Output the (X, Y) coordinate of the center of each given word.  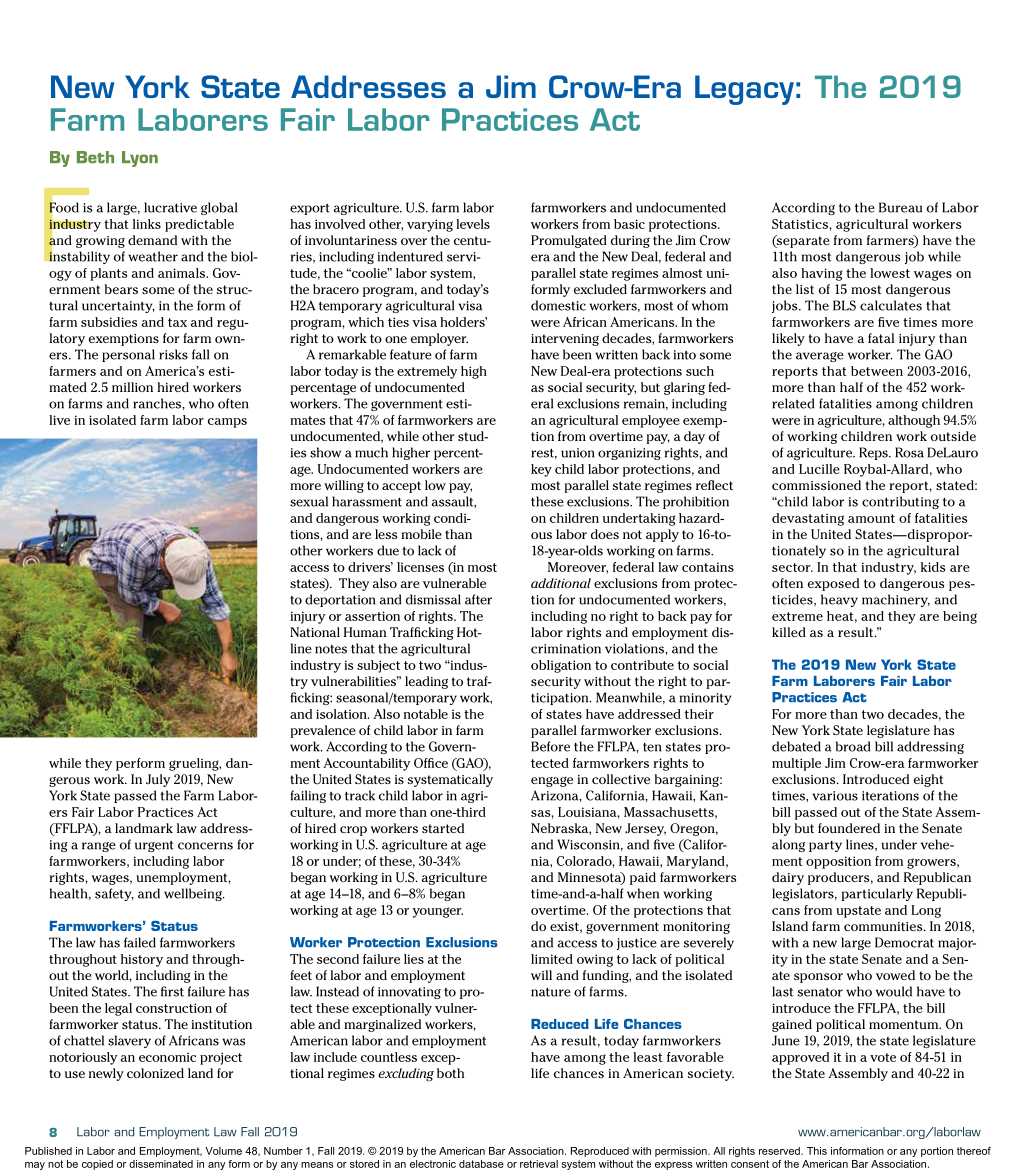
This (817, 1151)
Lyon (140, 159)
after (478, 599)
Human (365, 632)
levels (473, 224)
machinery (896, 600)
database (481, 1164)
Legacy (744, 90)
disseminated (161, 1164)
